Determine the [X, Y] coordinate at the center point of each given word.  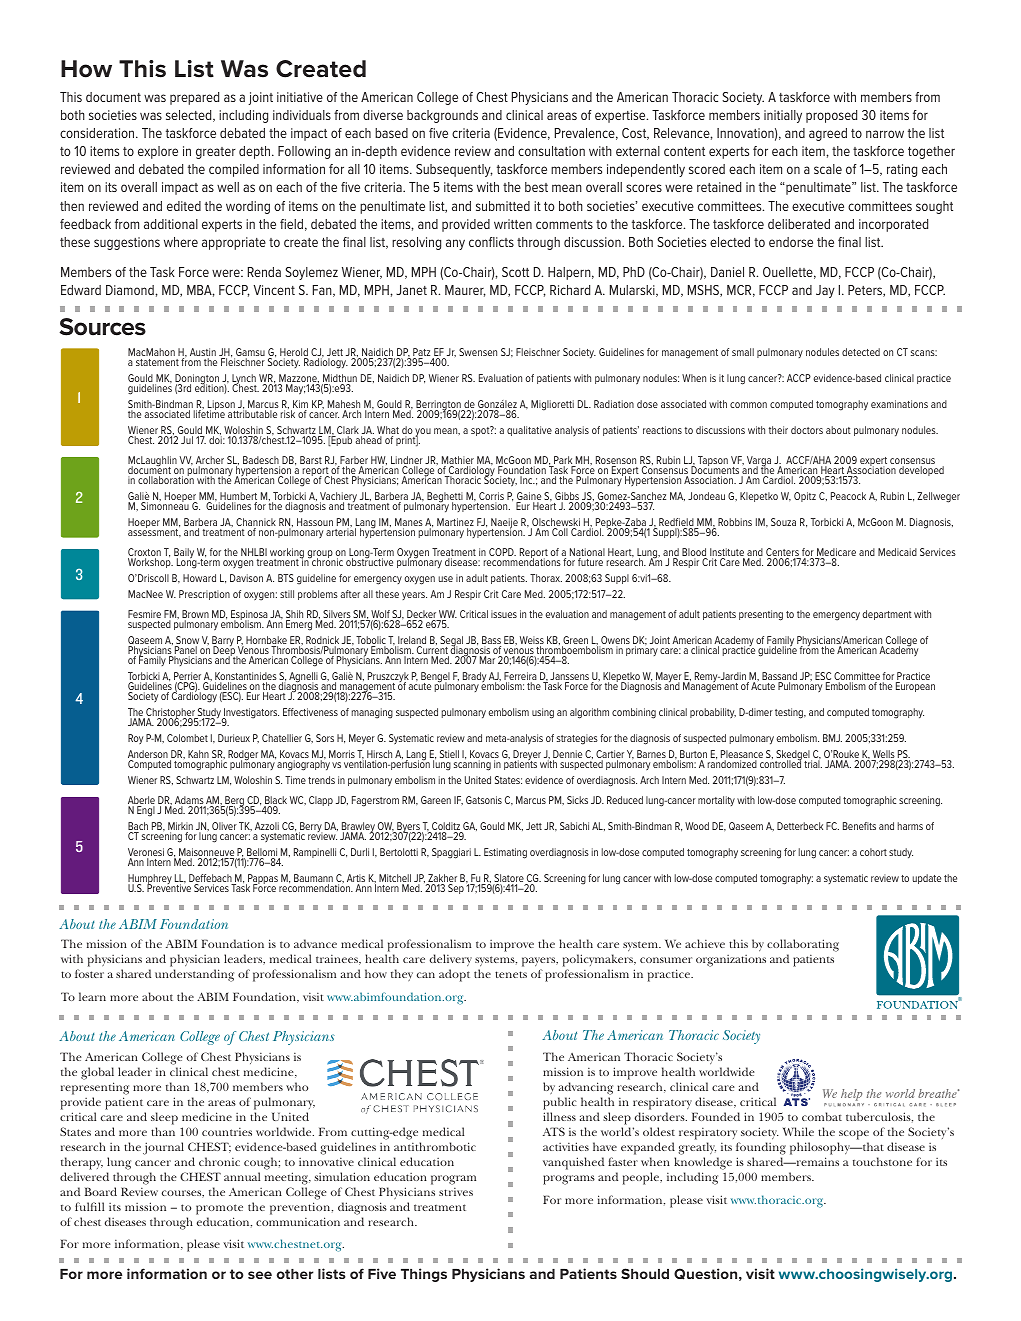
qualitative [529, 431]
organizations [731, 961]
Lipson [221, 406]
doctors [807, 430]
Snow [187, 641]
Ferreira [520, 677]
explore [158, 152]
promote [219, 1209]
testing [790, 713]
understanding [194, 975]
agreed [828, 134]
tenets [511, 974]
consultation [551, 151]
